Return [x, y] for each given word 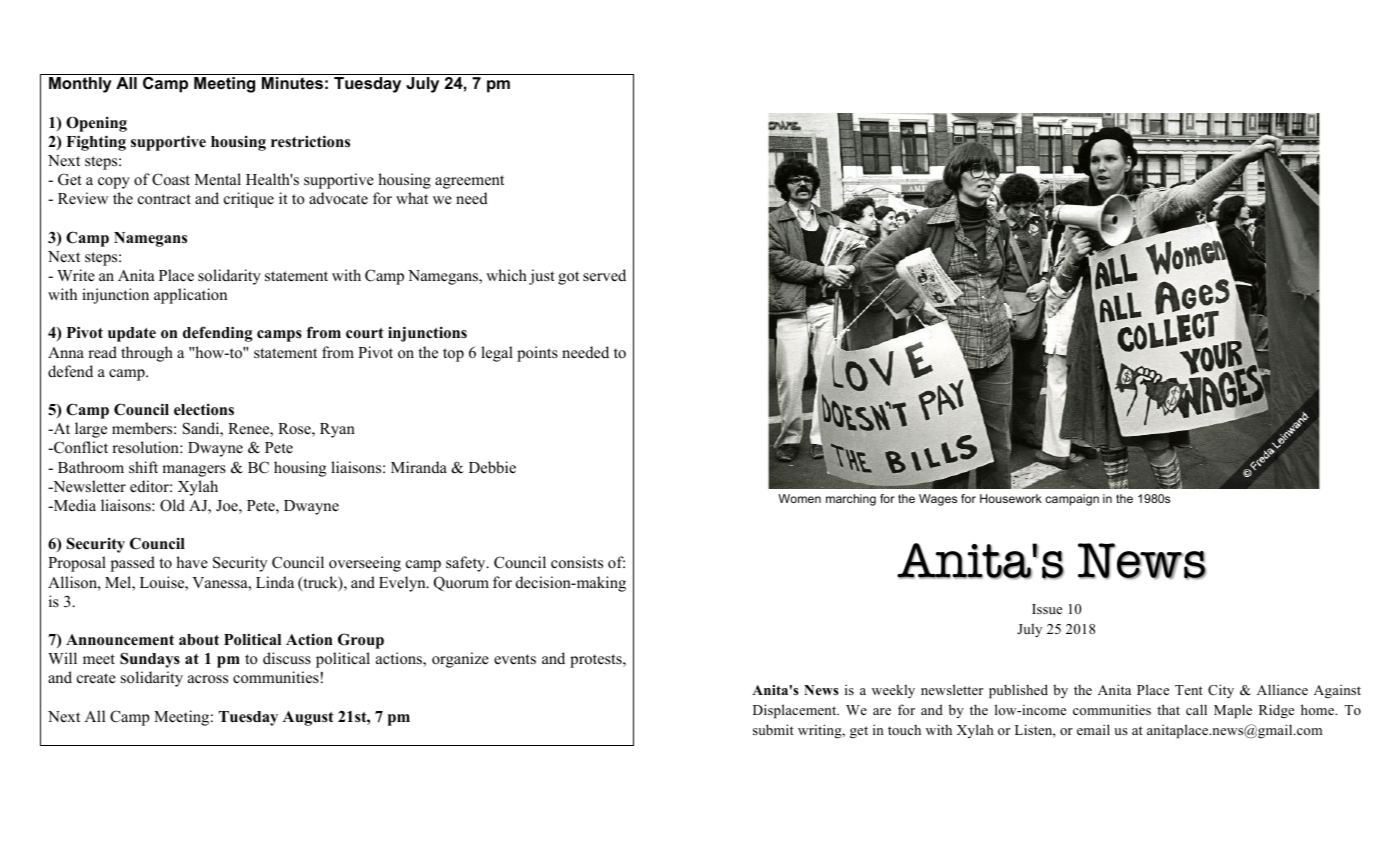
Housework [1011, 498]
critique [249, 200]
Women [799, 498]
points [537, 354]
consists [577, 562]
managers [194, 471]
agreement [469, 182]
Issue [1047, 609]
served [604, 275]
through [147, 354]
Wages [938, 500]
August [308, 718]
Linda [275, 582]
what [412, 198]
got [568, 278]
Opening [96, 124]
